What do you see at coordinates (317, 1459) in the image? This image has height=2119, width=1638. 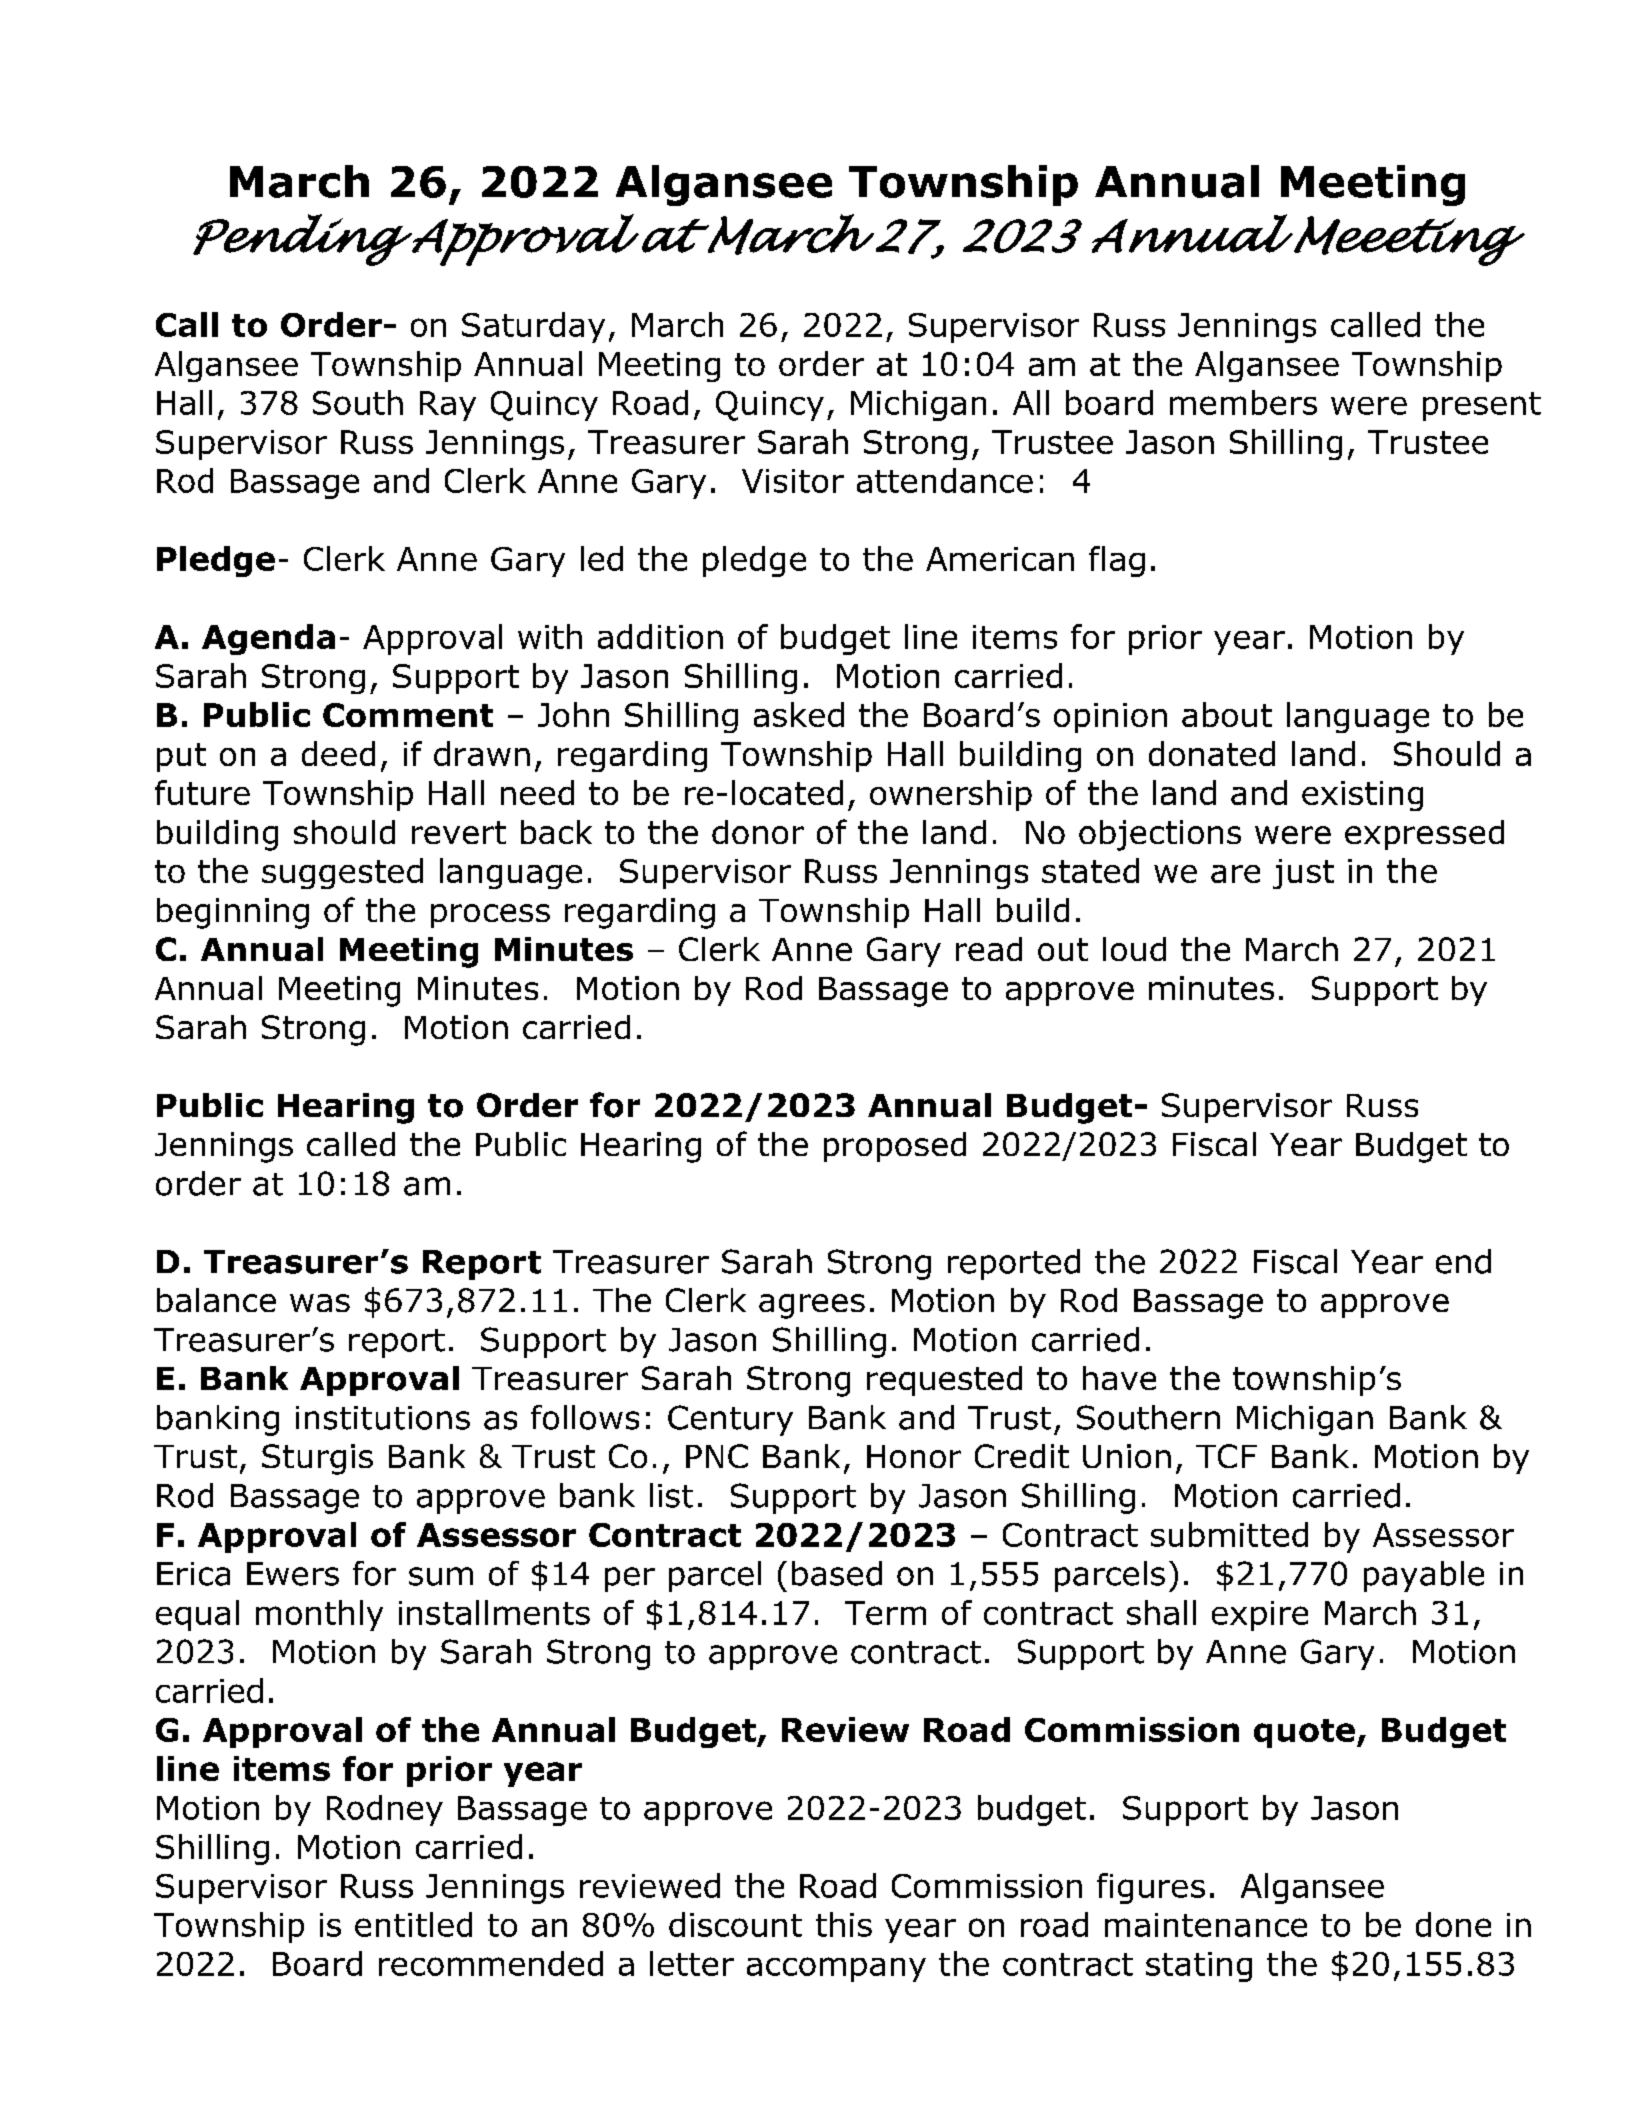 I see `Sturgis` at bounding box center [317, 1459].
